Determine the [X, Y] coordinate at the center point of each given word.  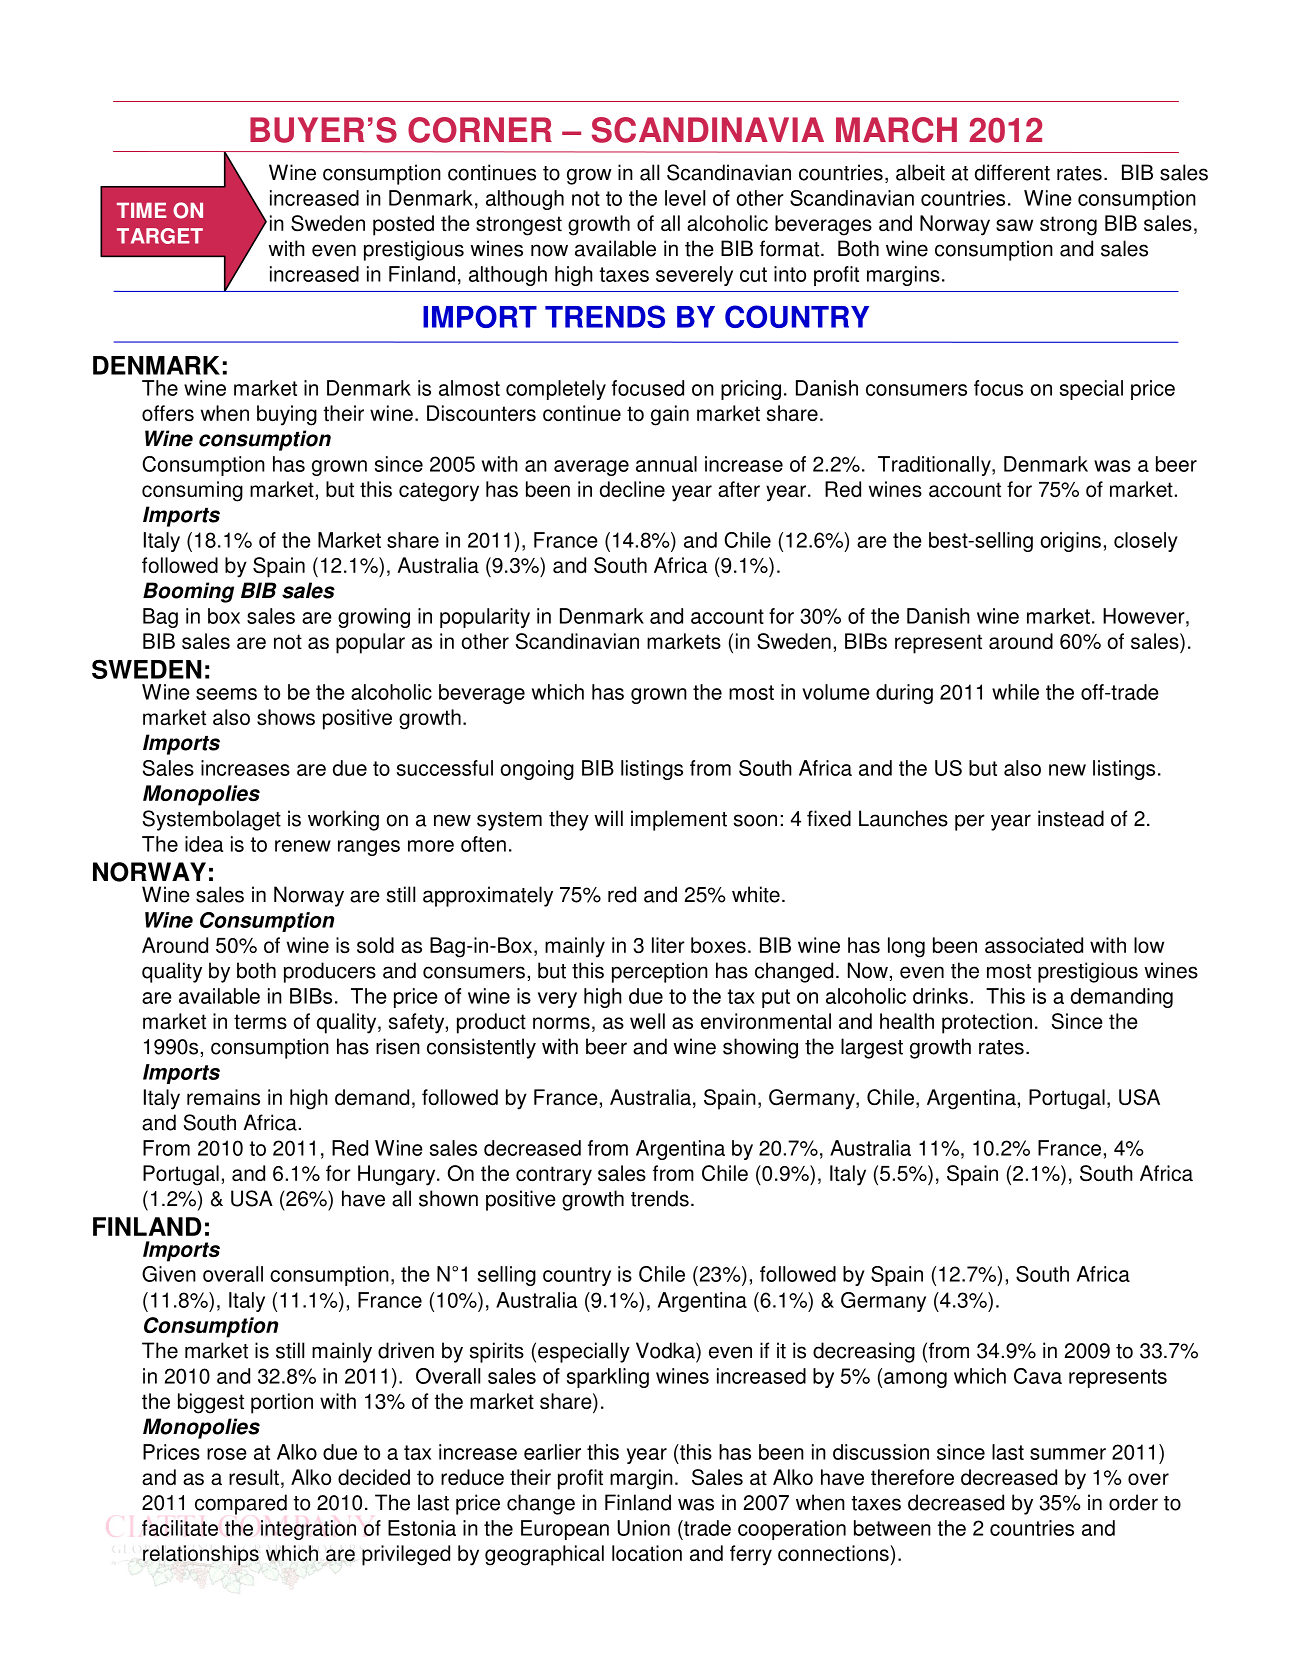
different [1012, 172]
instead [1071, 818]
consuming [192, 491]
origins [1070, 542]
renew [303, 846]
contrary [554, 1176]
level [685, 198]
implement [679, 820]
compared [241, 1504]
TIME [142, 210]
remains [223, 1097]
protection [987, 1023]
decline [632, 489]
